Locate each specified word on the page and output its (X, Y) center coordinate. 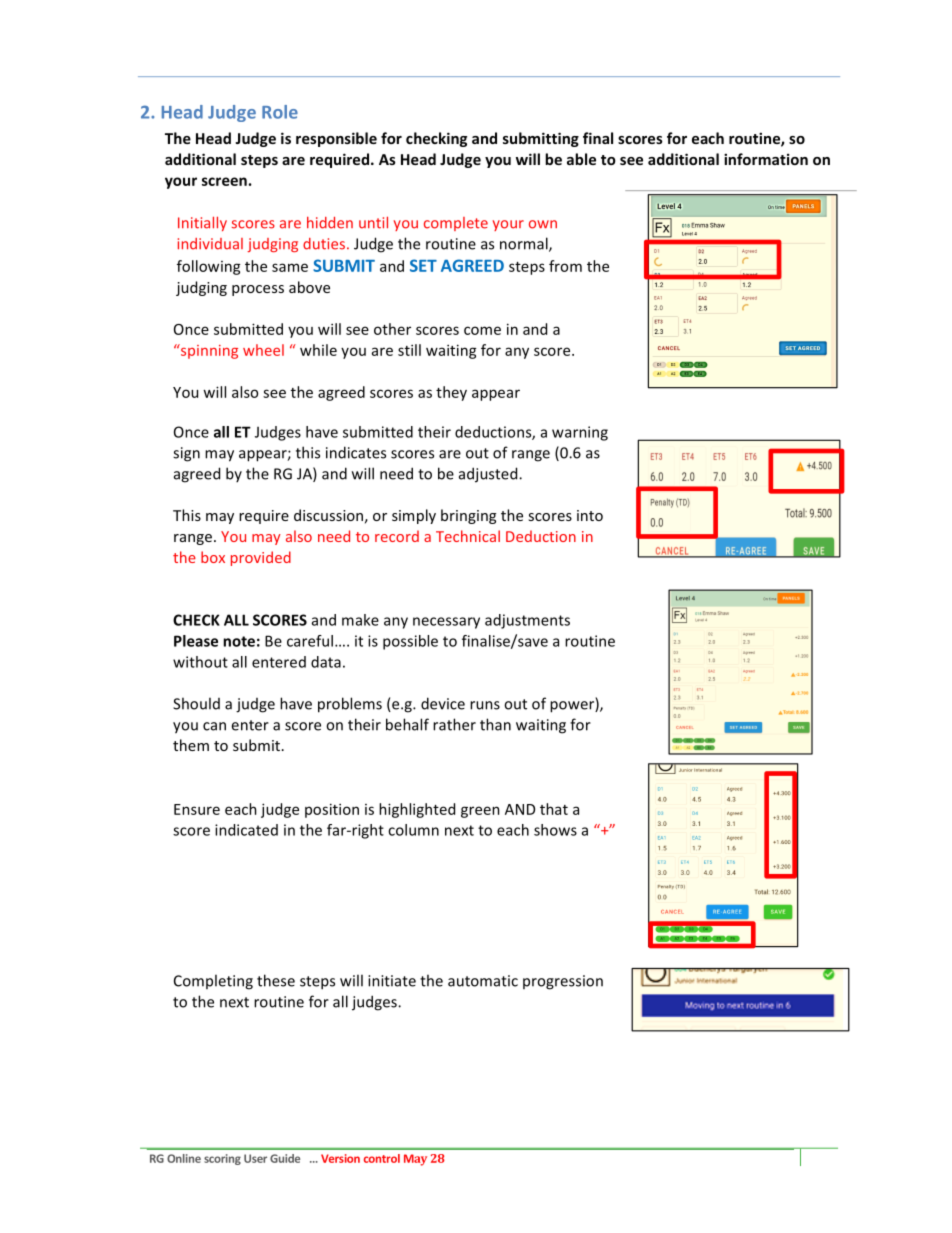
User (255, 1158)
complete (456, 224)
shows (555, 830)
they (451, 393)
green (480, 812)
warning (580, 433)
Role (280, 112)
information (766, 159)
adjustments (527, 621)
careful (310, 641)
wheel (263, 350)
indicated (246, 830)
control (382, 1158)
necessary (446, 623)
